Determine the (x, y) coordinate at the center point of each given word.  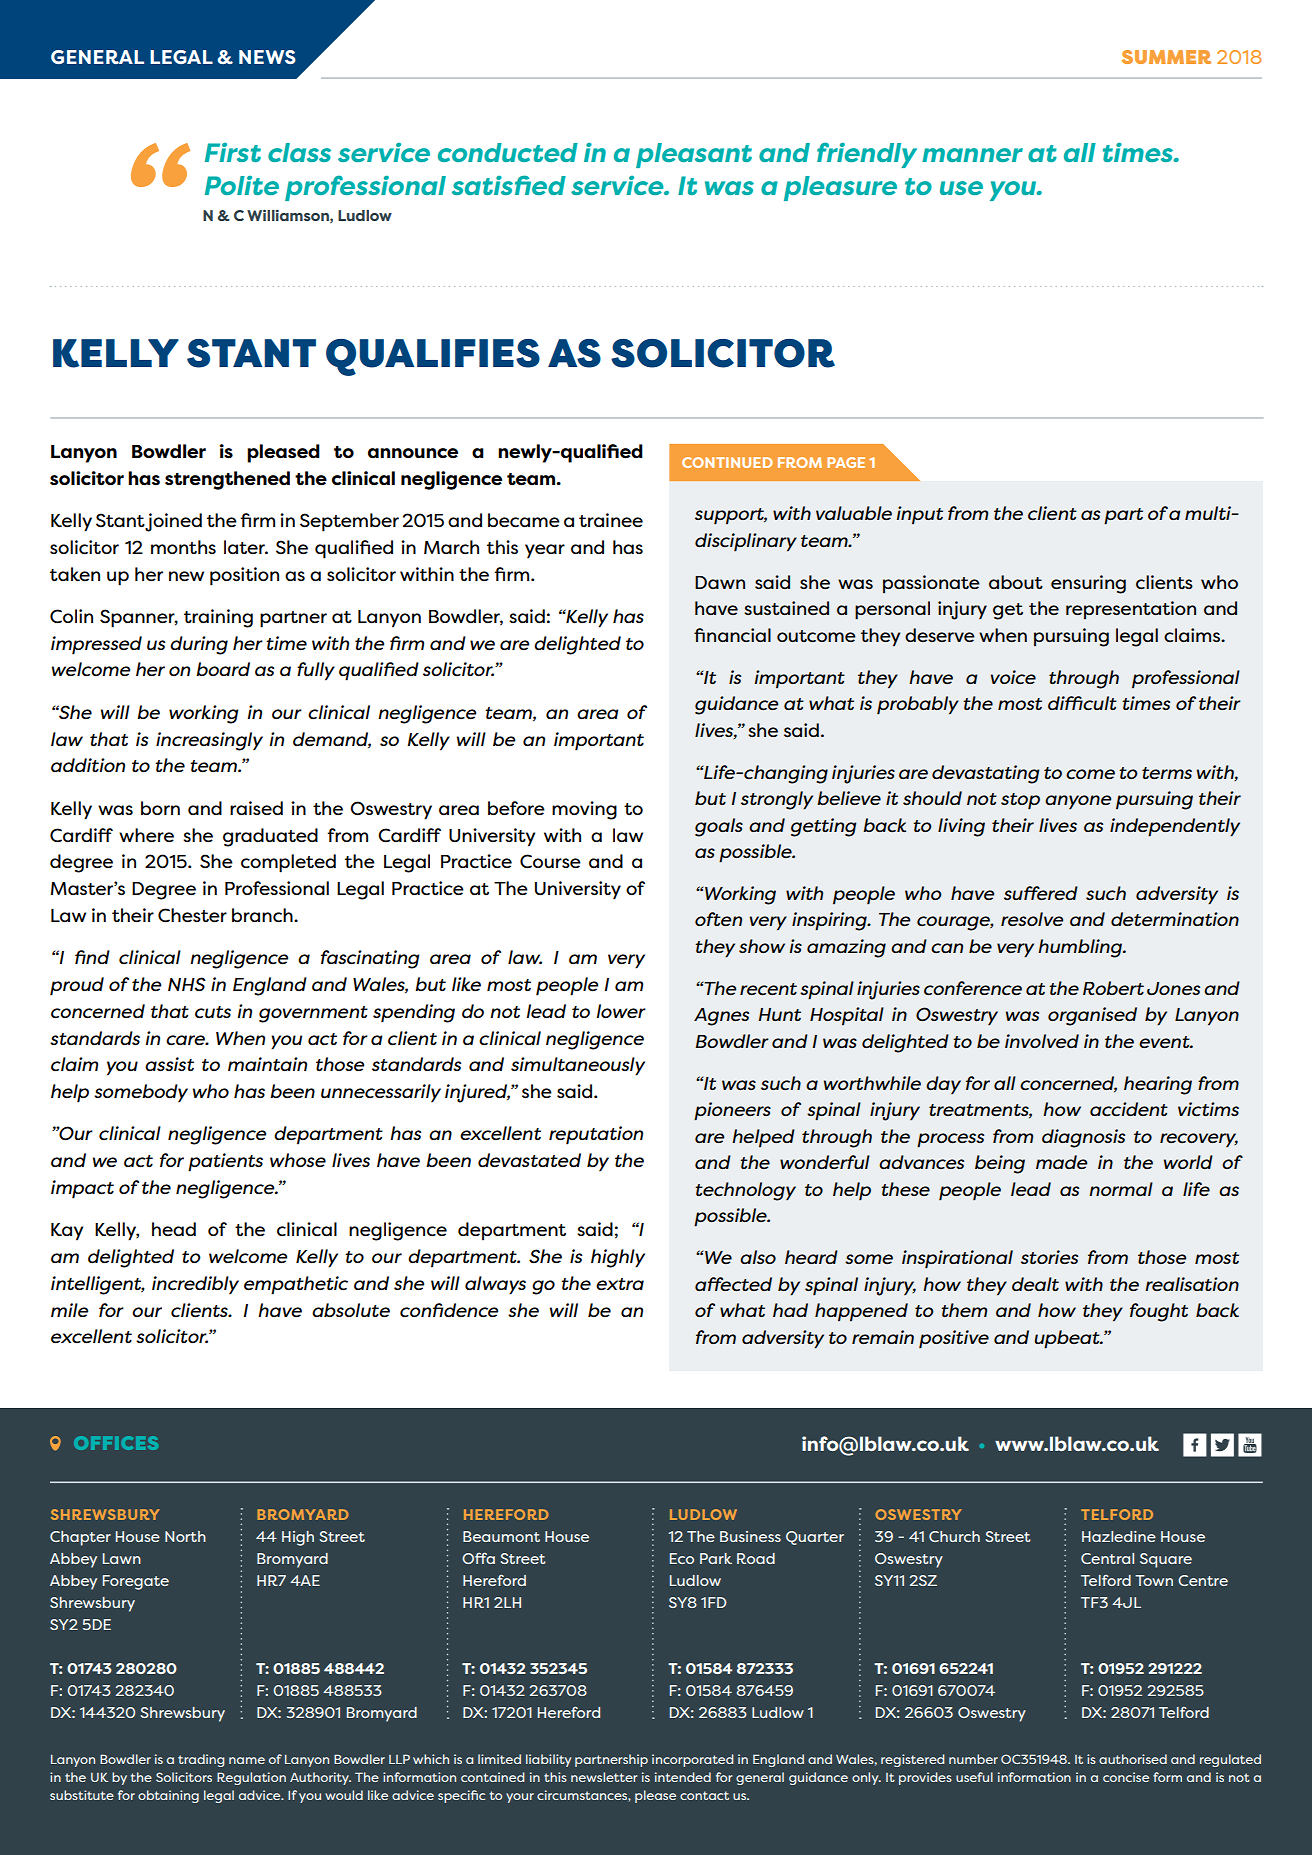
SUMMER (1166, 57)
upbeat (1068, 1339)
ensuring (1088, 584)
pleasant (694, 155)
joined (173, 522)
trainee (611, 520)
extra (620, 1284)
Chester (192, 915)
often (718, 919)
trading (201, 1760)
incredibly (195, 1285)
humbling (1081, 948)
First (233, 152)
